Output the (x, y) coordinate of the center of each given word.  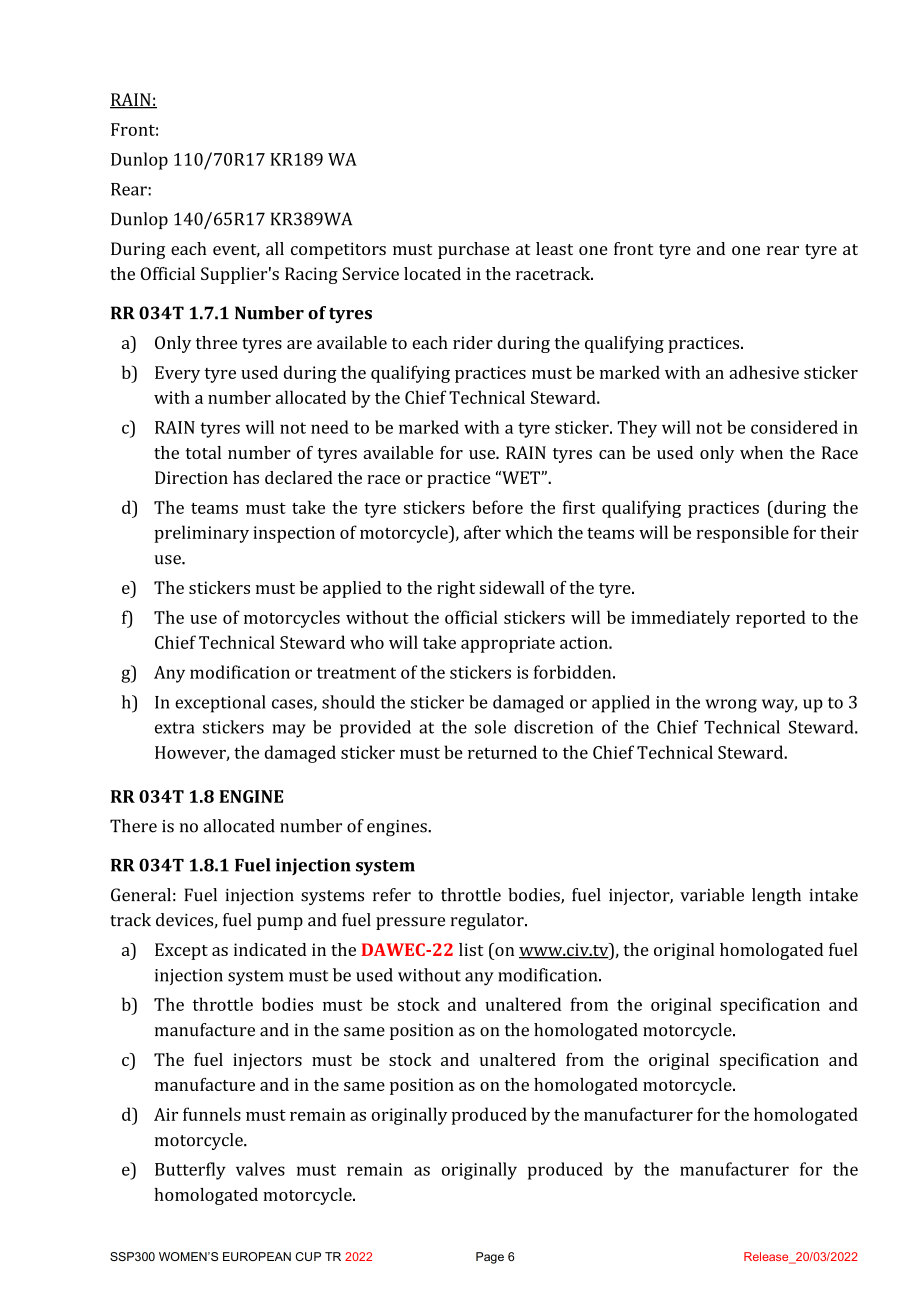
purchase (473, 250)
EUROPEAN (257, 1256)
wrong (731, 706)
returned (502, 752)
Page (490, 1258)
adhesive (764, 372)
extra (175, 728)
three (216, 342)
